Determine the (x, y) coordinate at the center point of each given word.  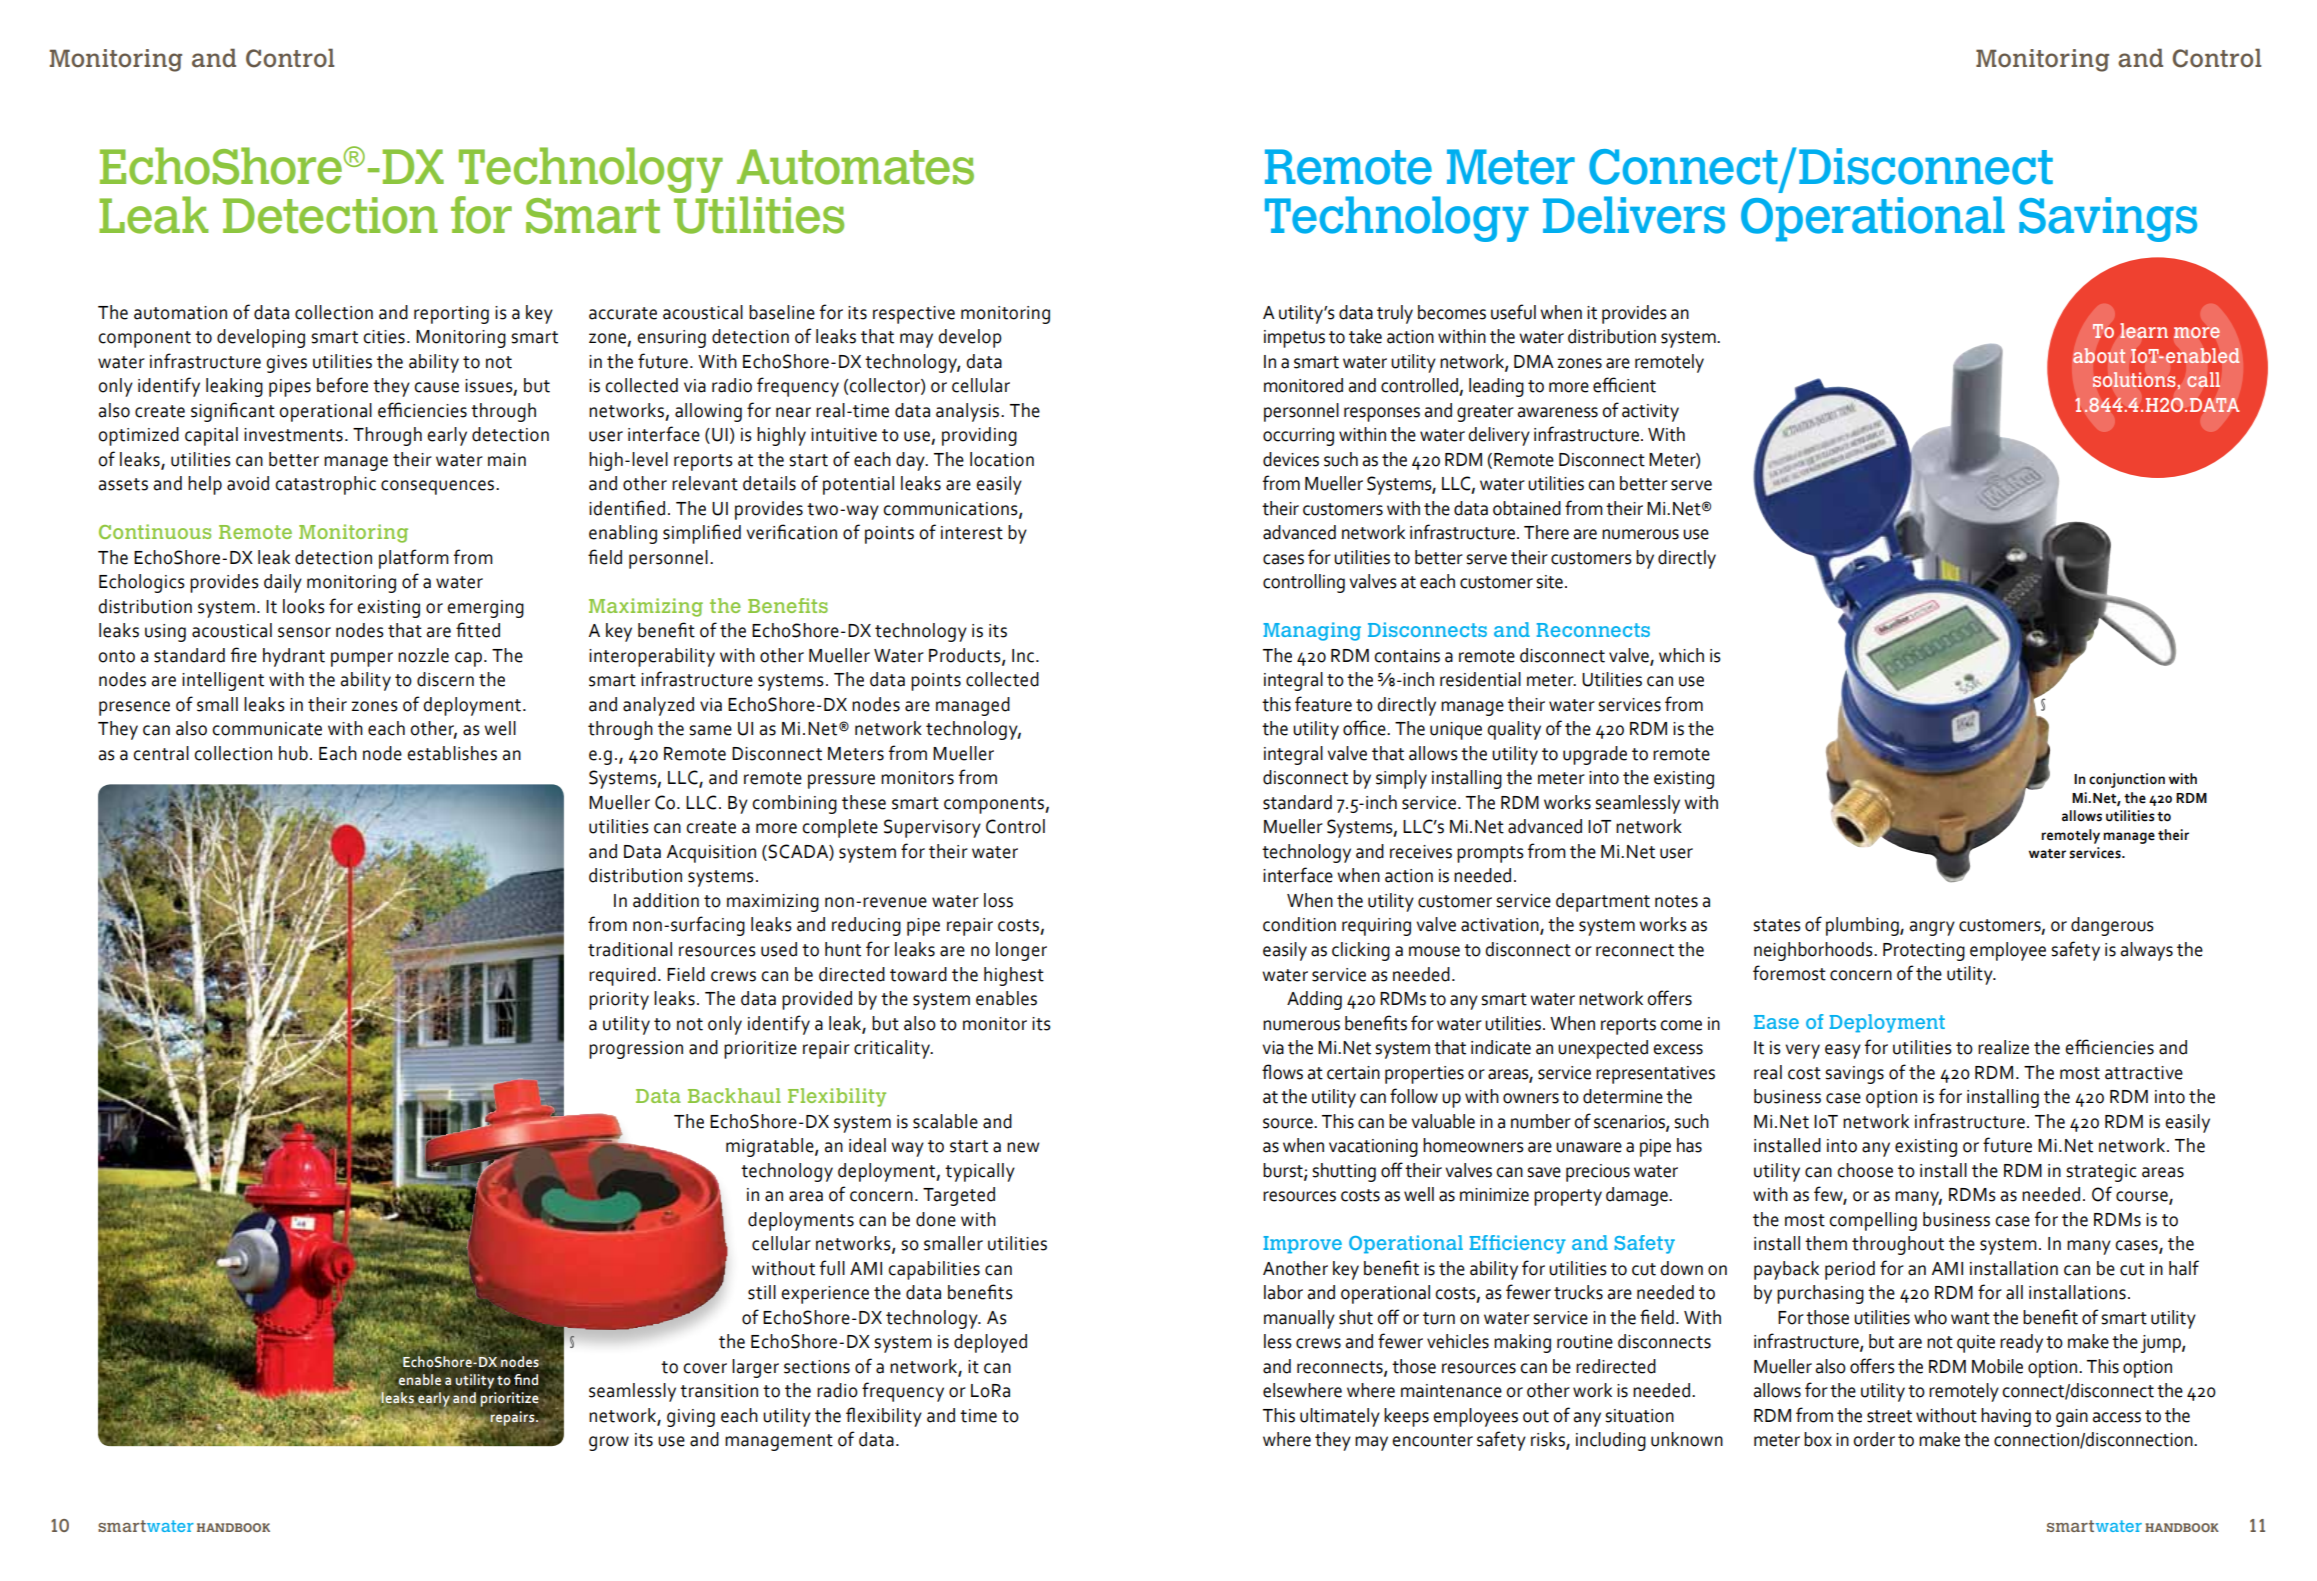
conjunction (2127, 780)
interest (972, 533)
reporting (451, 315)
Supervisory (932, 828)
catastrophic (325, 485)
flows (1282, 1072)
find (526, 1379)
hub (293, 753)
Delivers (1634, 215)
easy (1843, 1051)
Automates (855, 167)
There (1546, 532)
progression (636, 1050)
